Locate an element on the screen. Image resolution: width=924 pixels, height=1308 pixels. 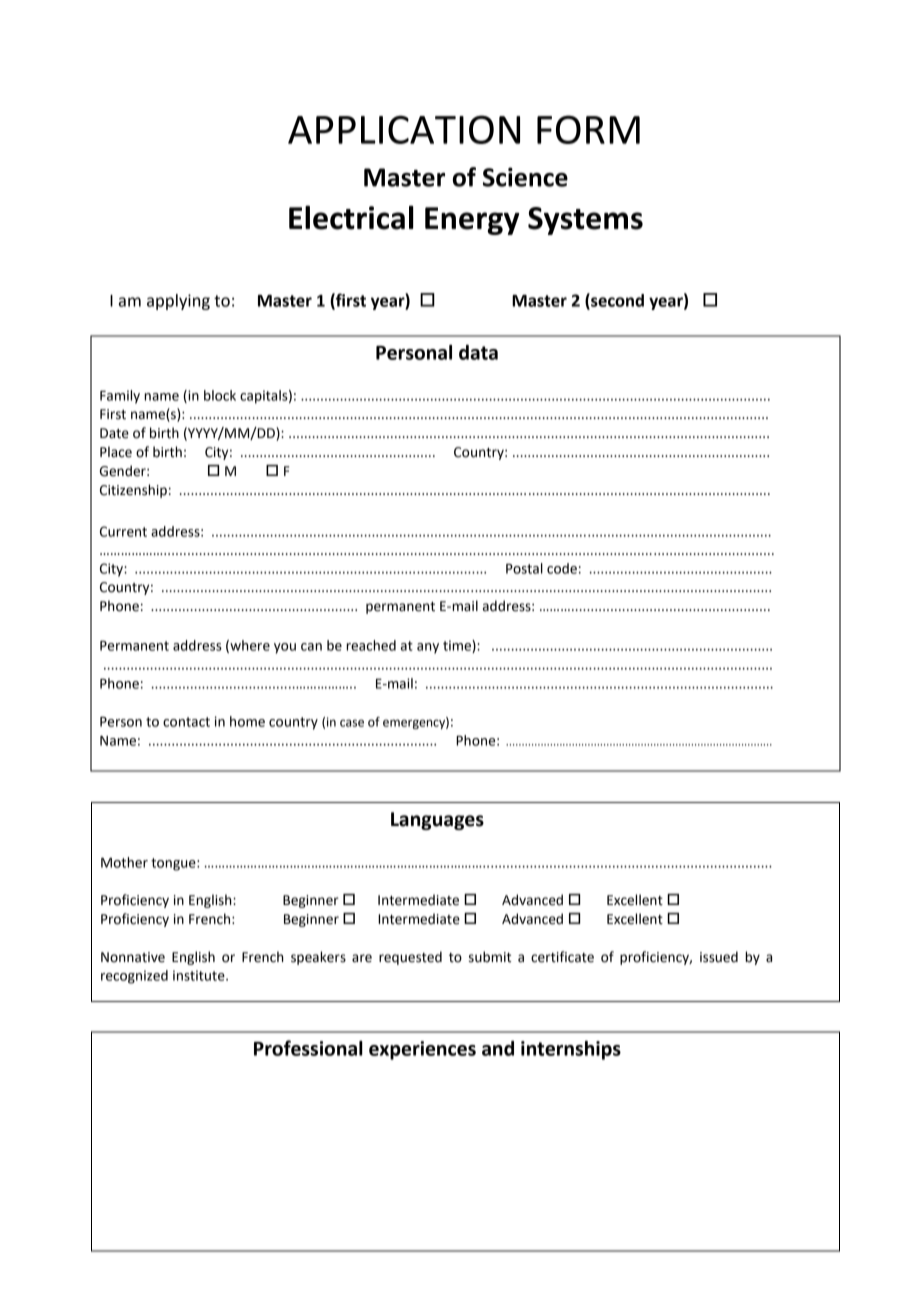
Place is located at coordinates (116, 452).
